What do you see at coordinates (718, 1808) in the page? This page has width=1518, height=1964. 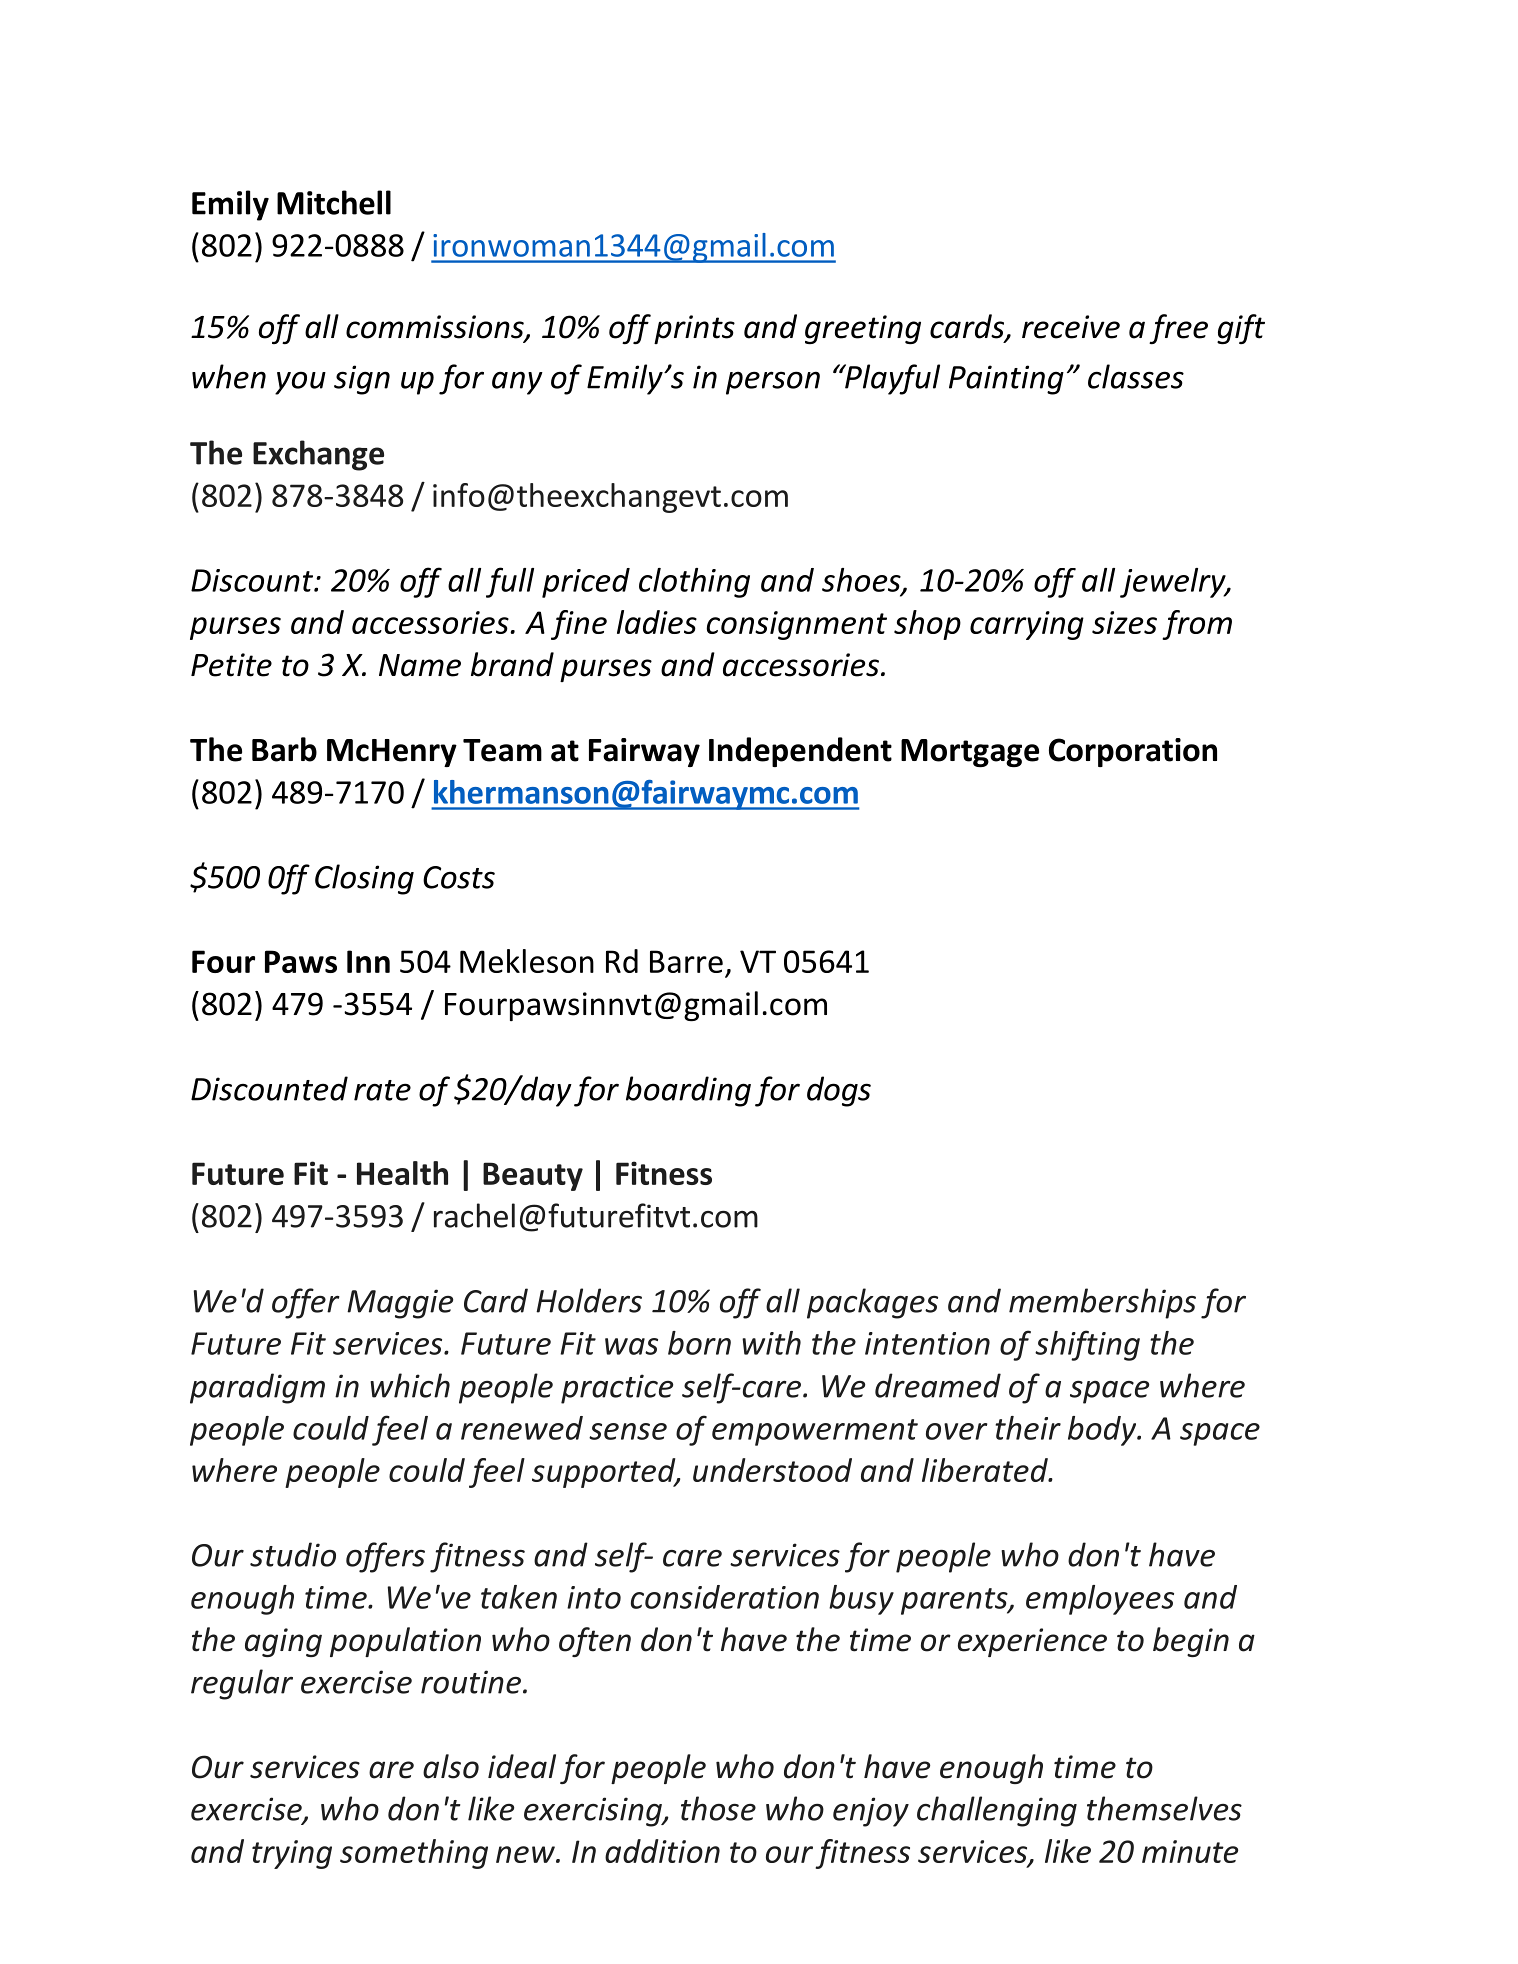 I see `those` at bounding box center [718, 1808].
